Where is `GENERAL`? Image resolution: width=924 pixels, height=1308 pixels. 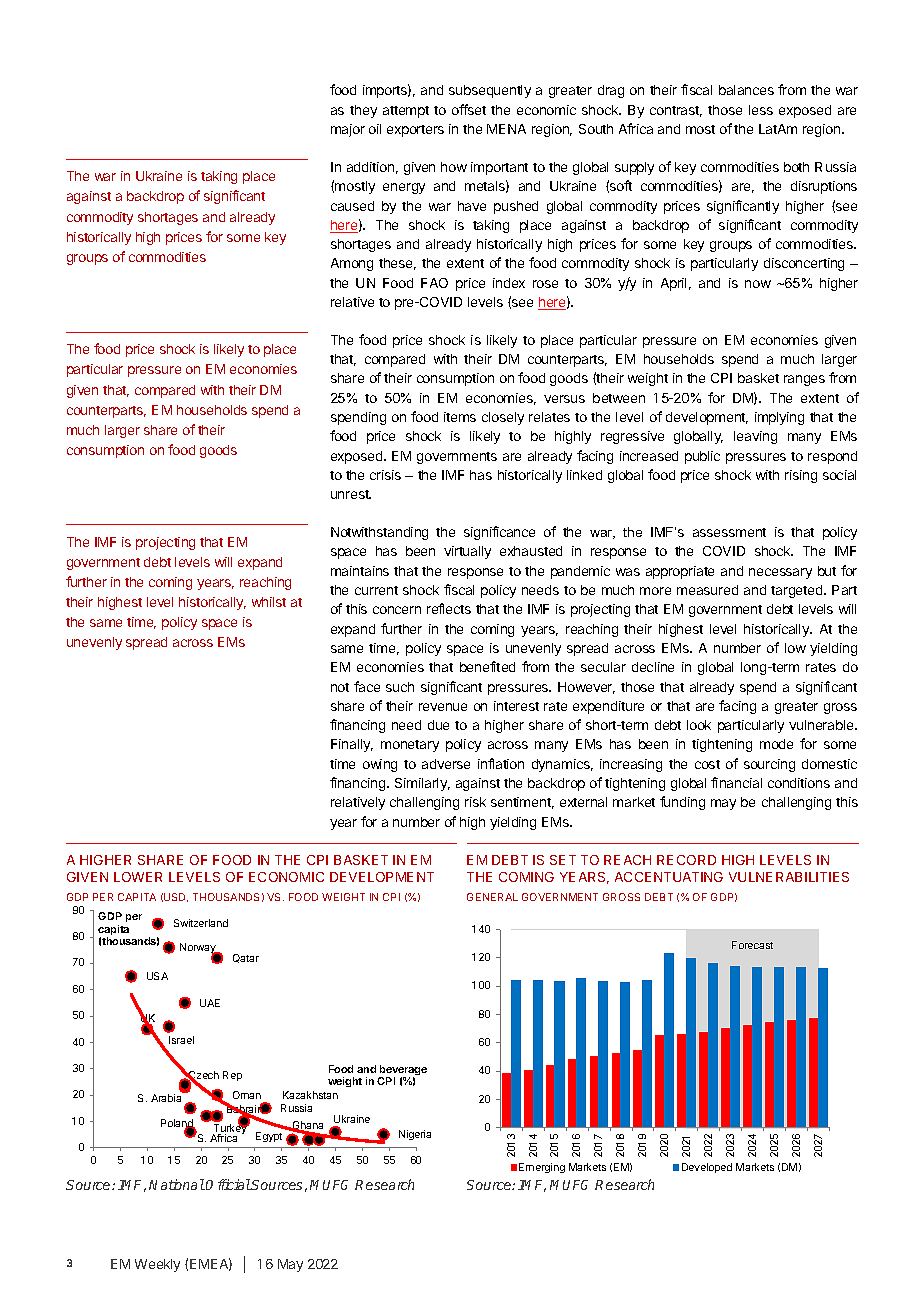 GENERAL is located at coordinates (492, 897).
